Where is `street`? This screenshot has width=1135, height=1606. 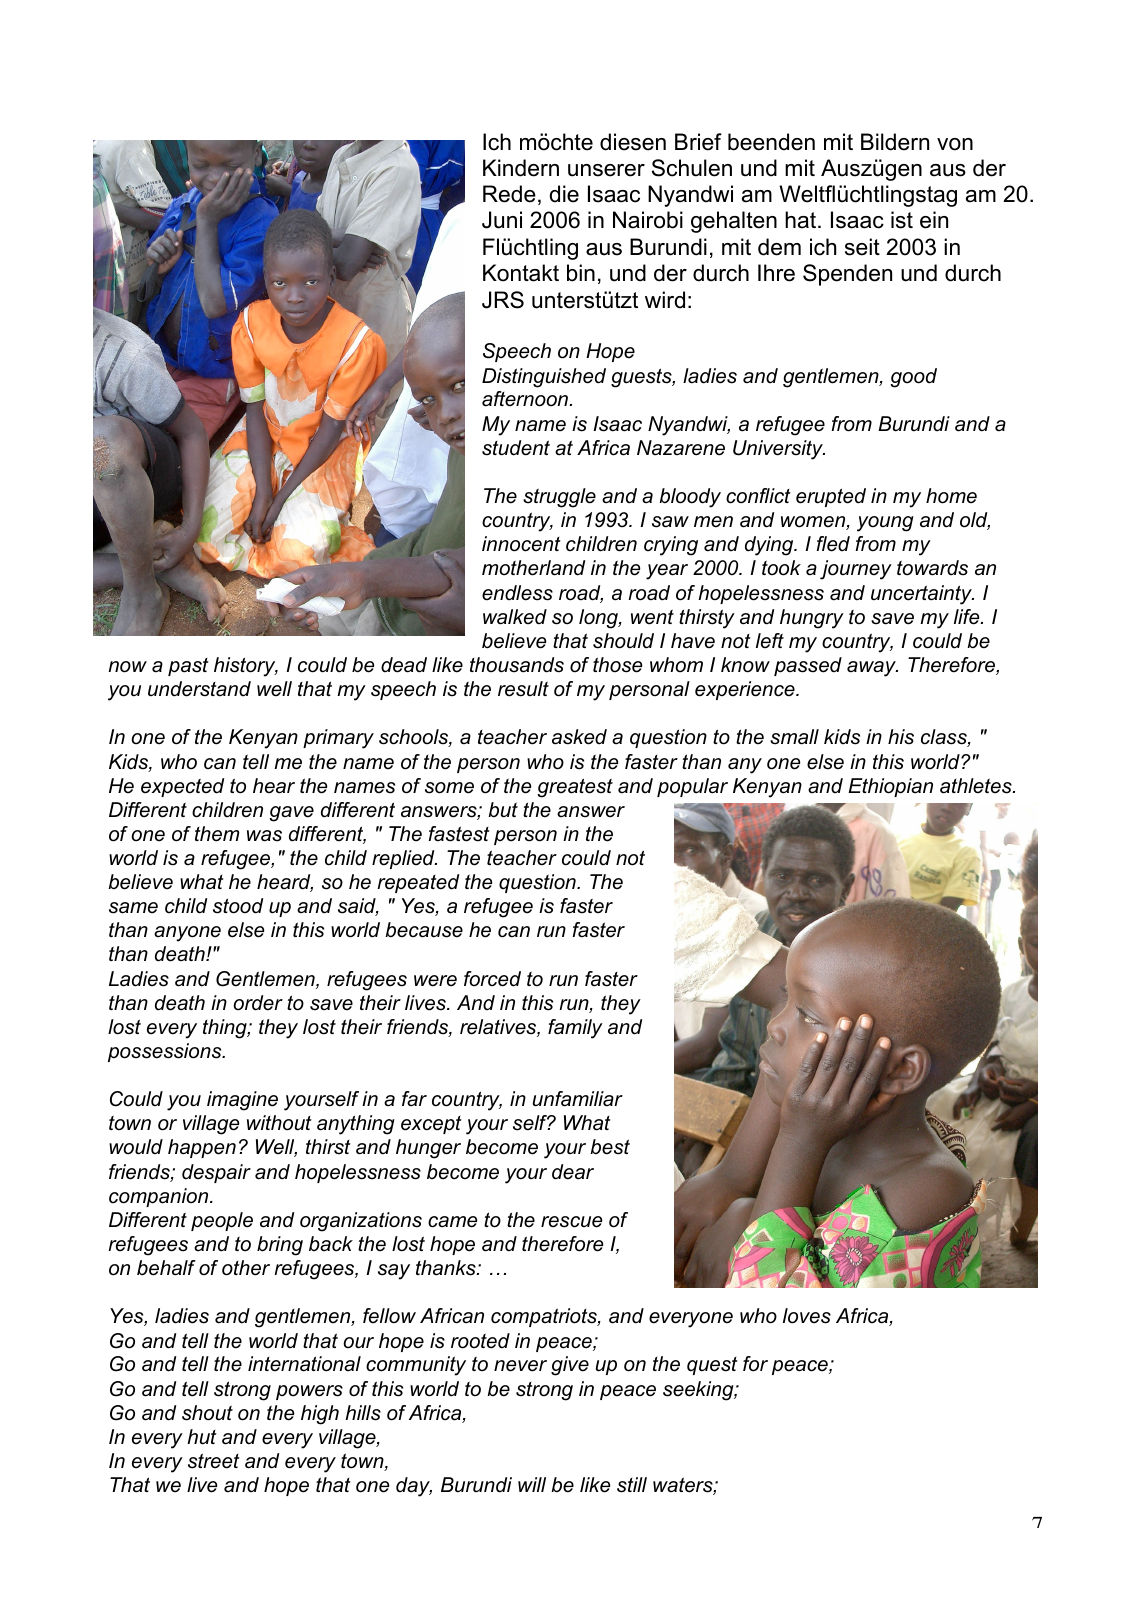 street is located at coordinates (214, 1461).
